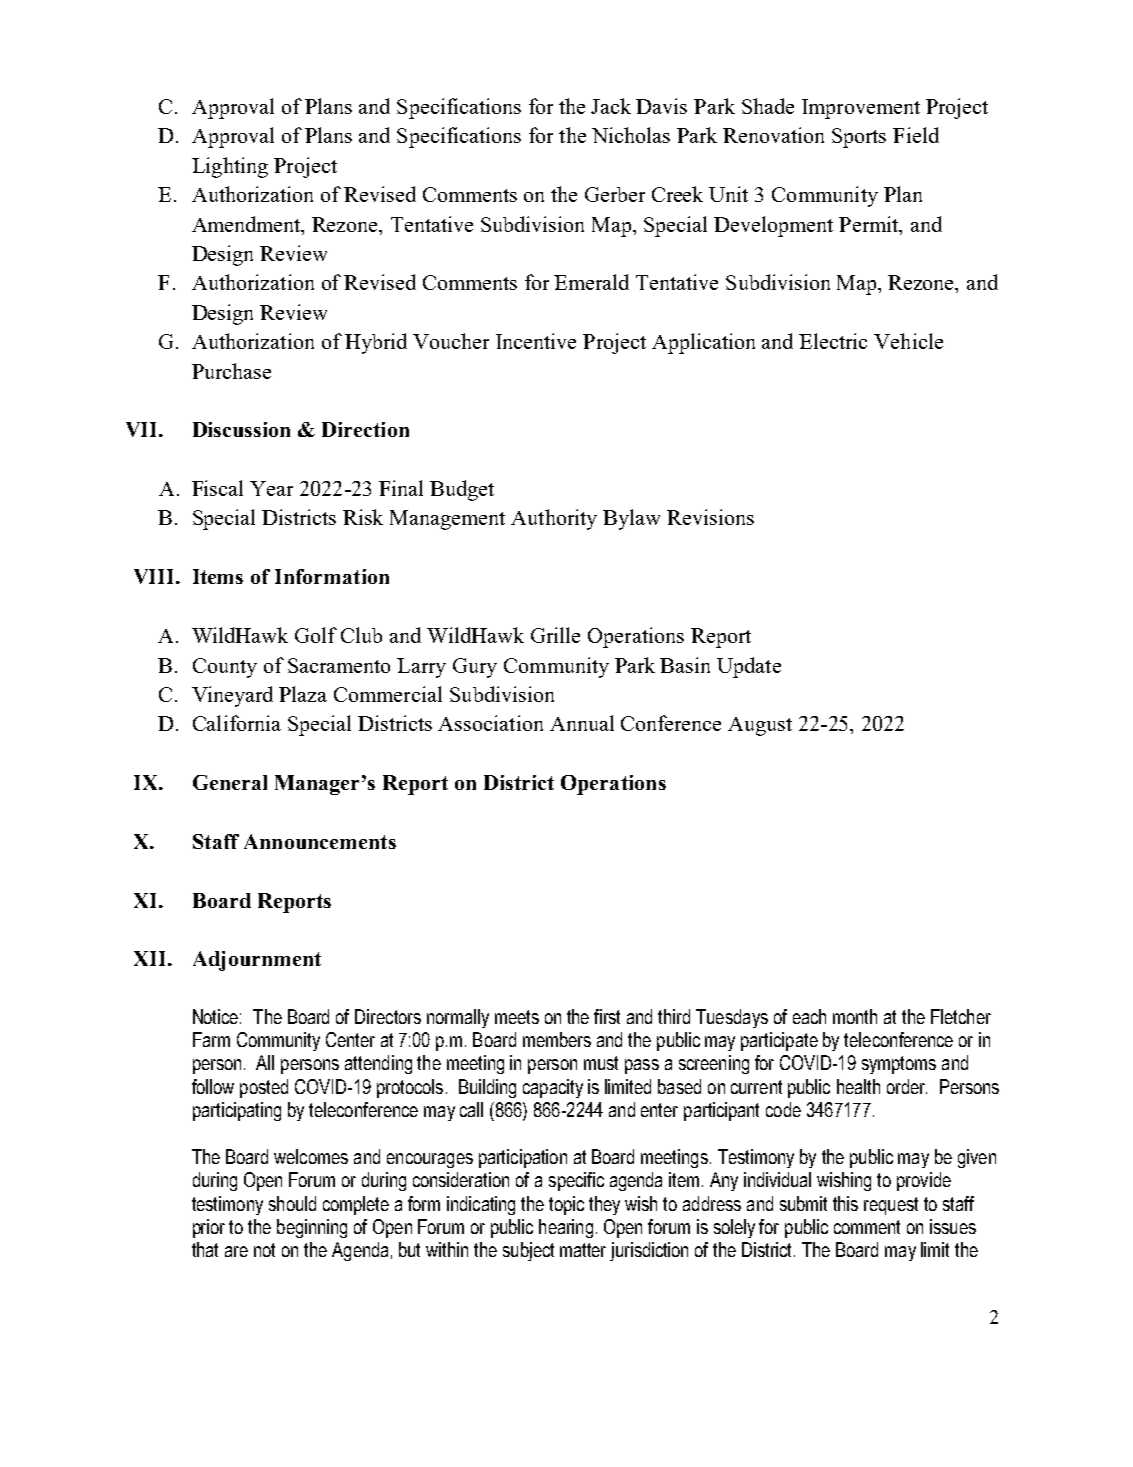 This document has height=1467, width=1133. What do you see at coordinates (631, 135) in the document?
I see `Nicholas` at bounding box center [631, 135].
